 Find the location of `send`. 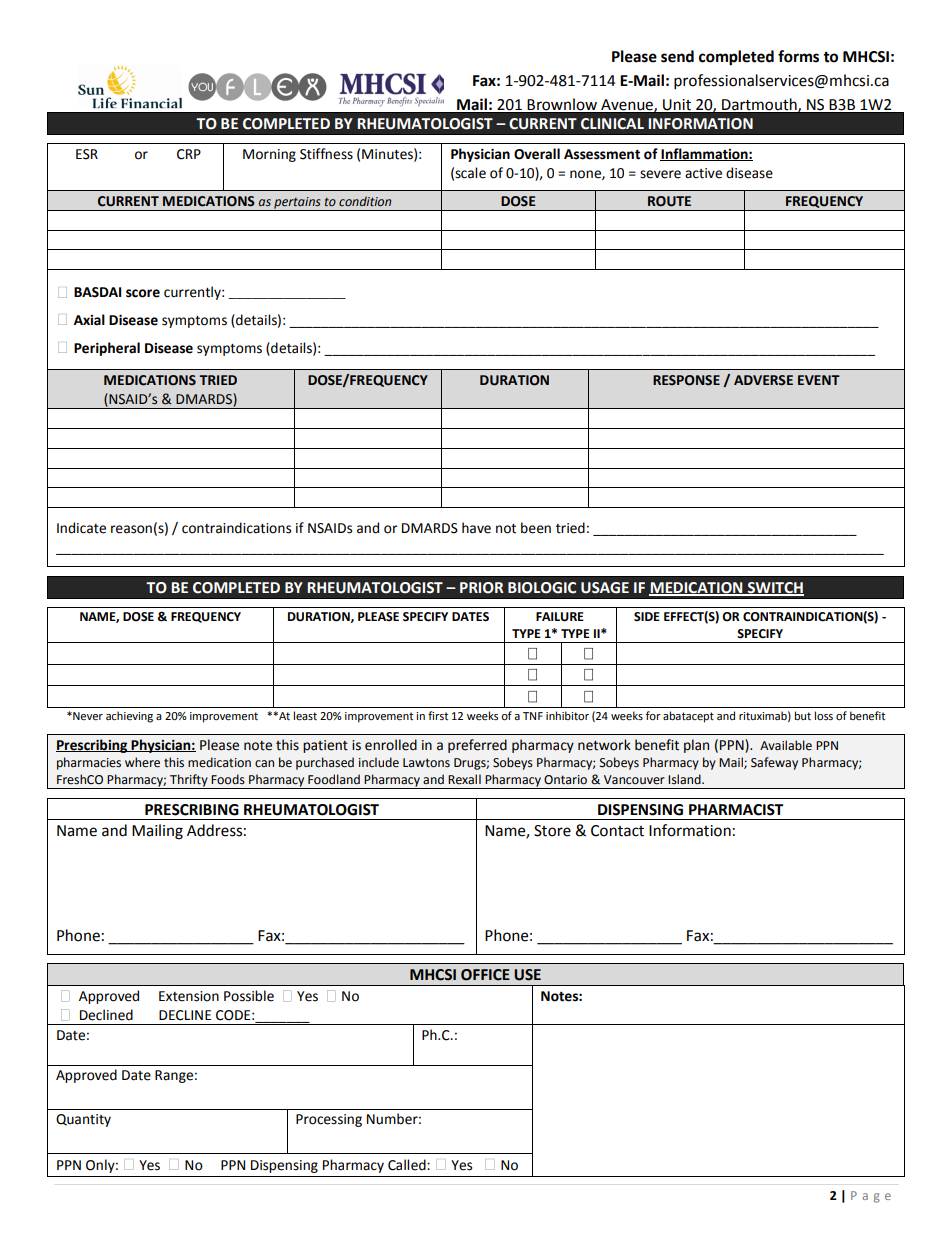

send is located at coordinates (677, 56).
